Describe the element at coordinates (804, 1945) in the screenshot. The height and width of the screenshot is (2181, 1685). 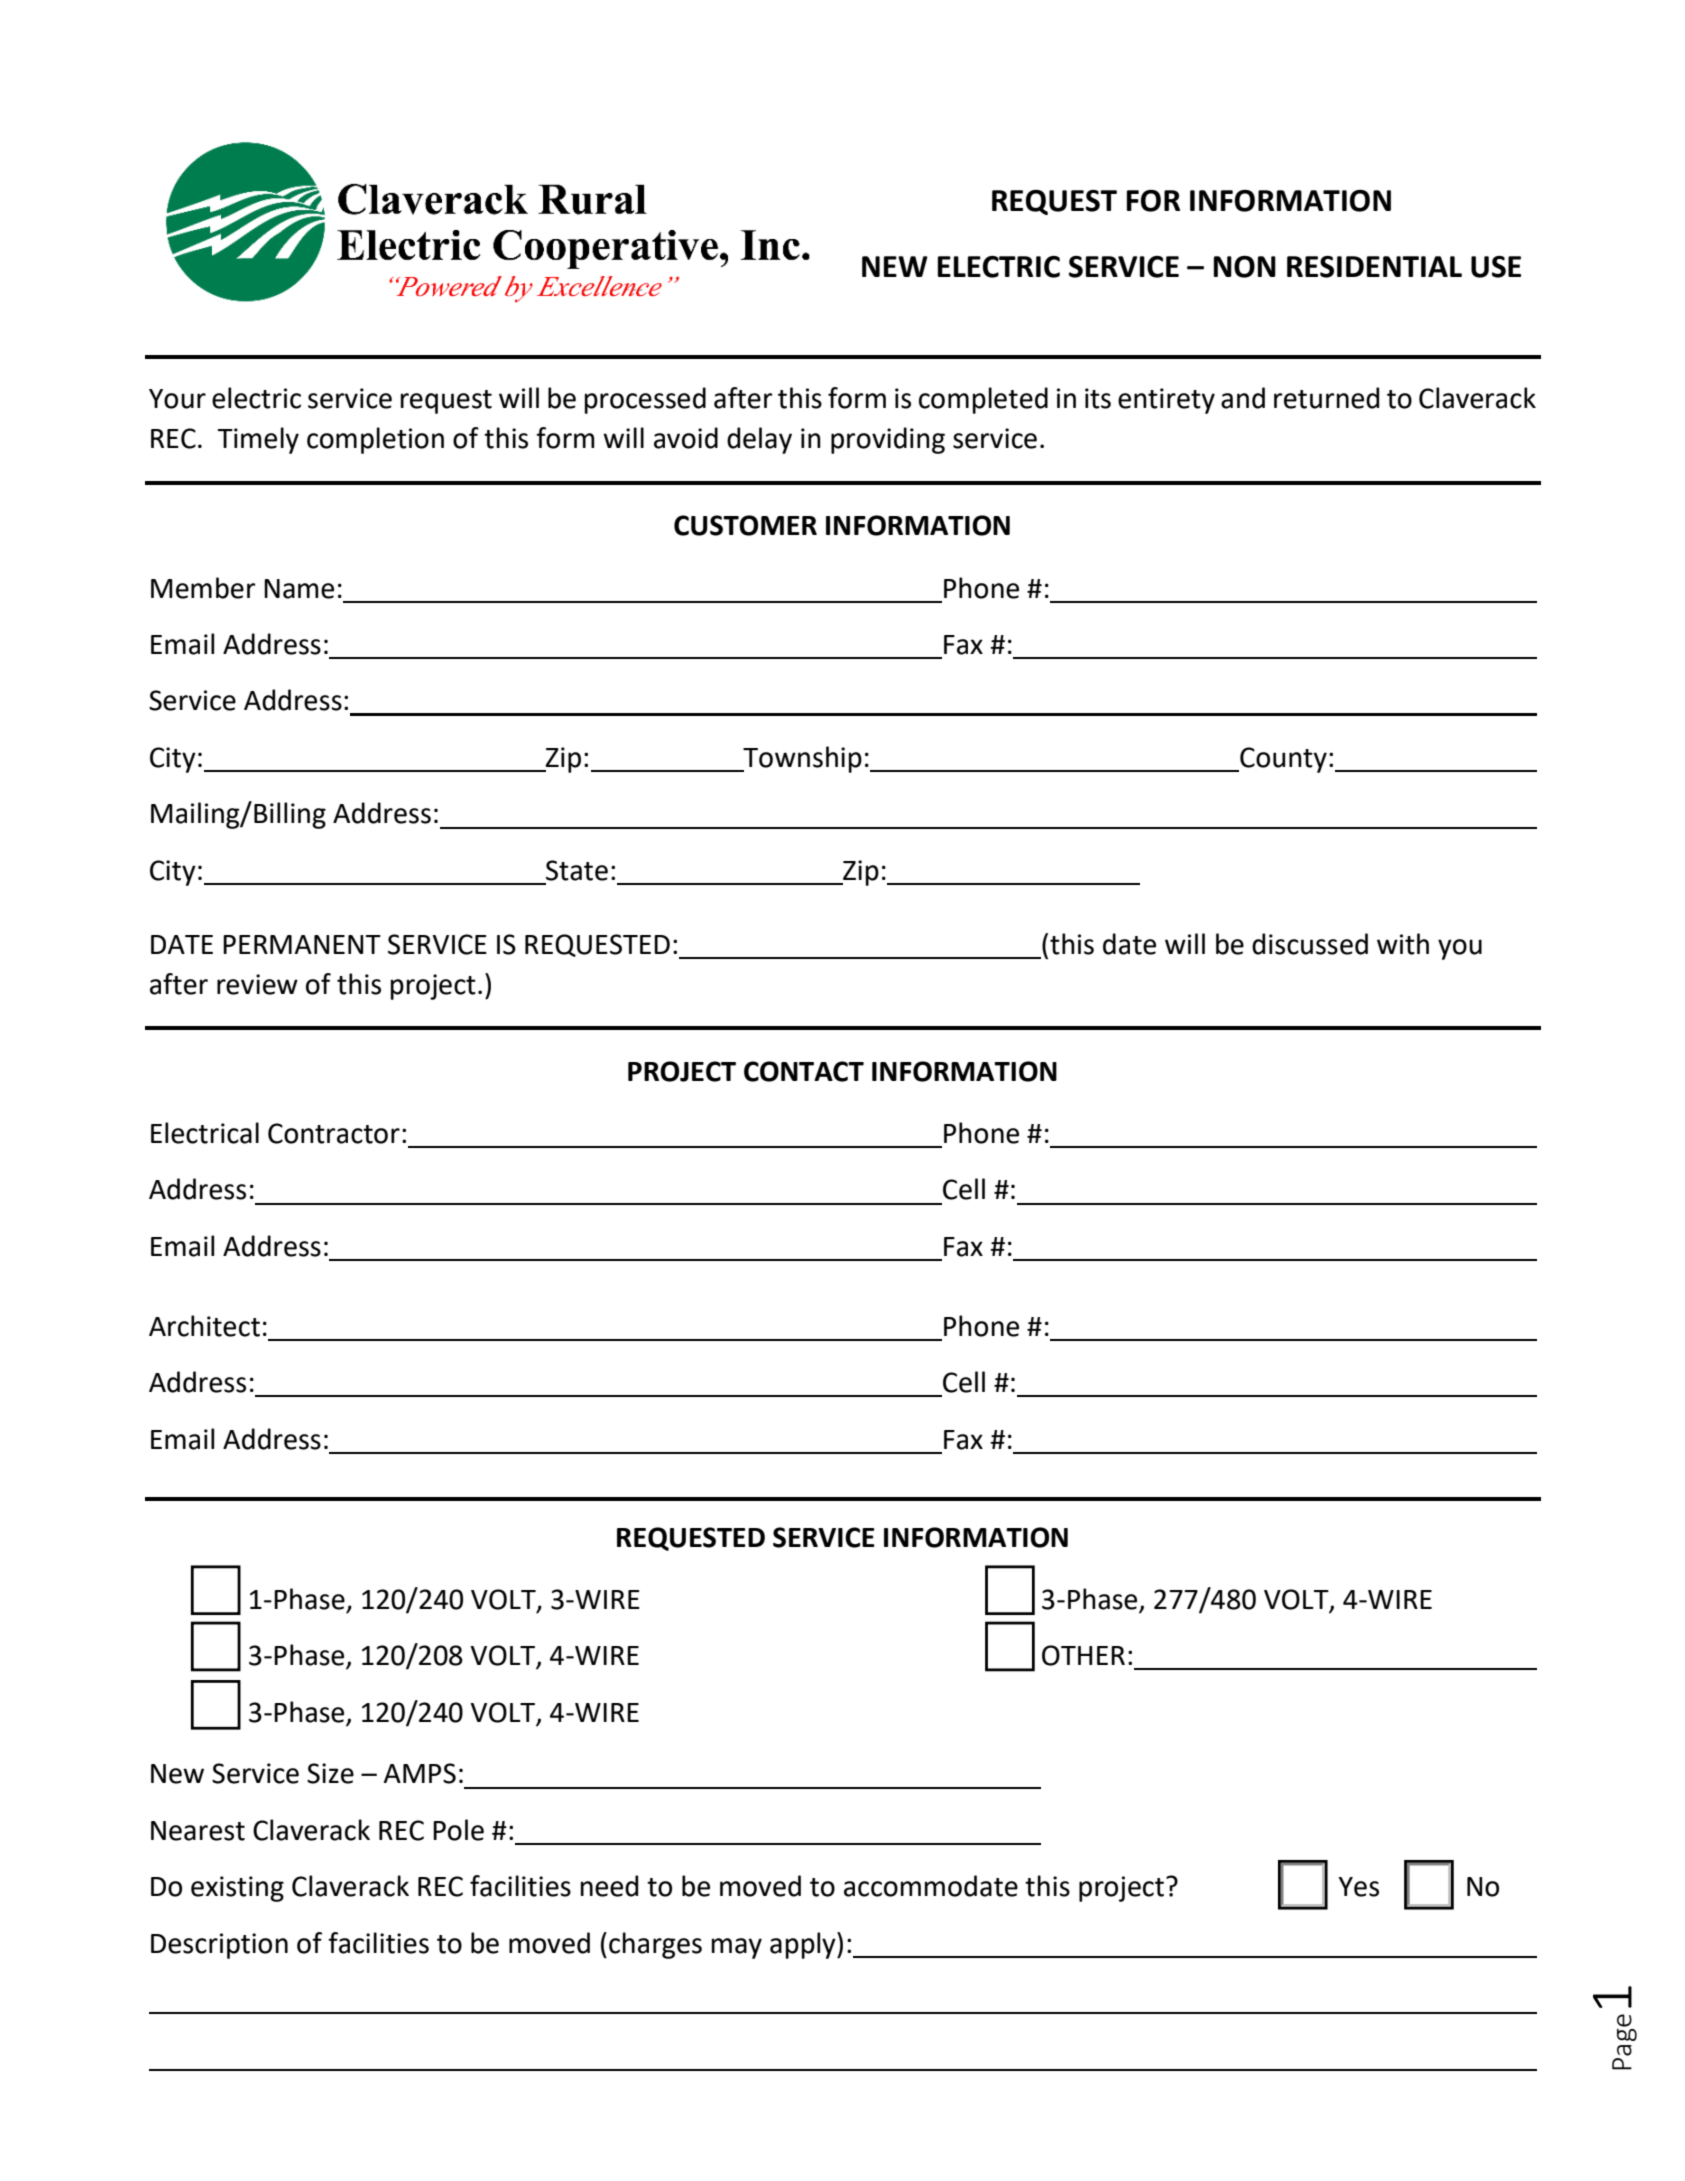
I see `apply` at that location.
